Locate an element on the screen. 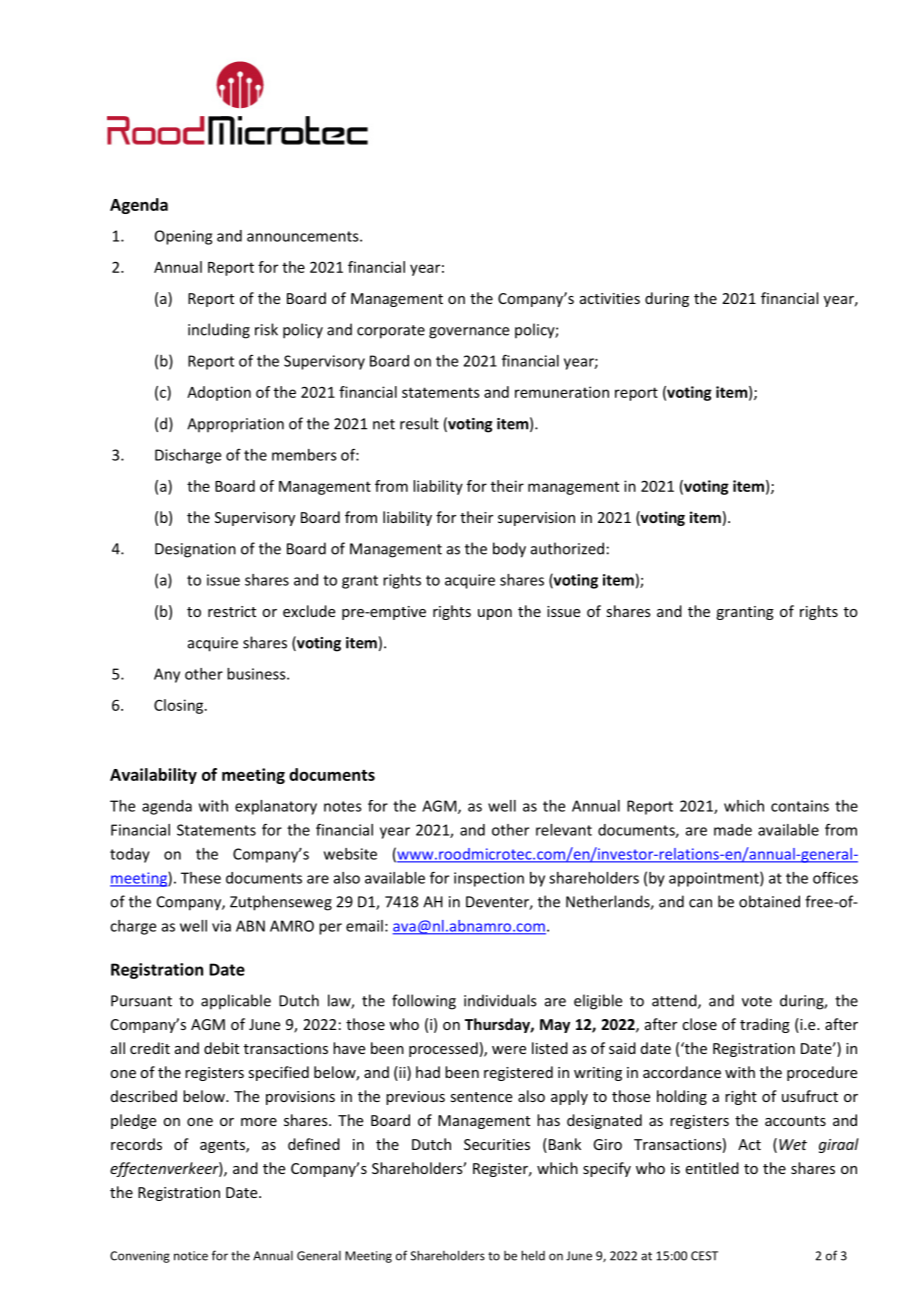 The image size is (924, 1308). governance is located at coordinates (469, 333).
